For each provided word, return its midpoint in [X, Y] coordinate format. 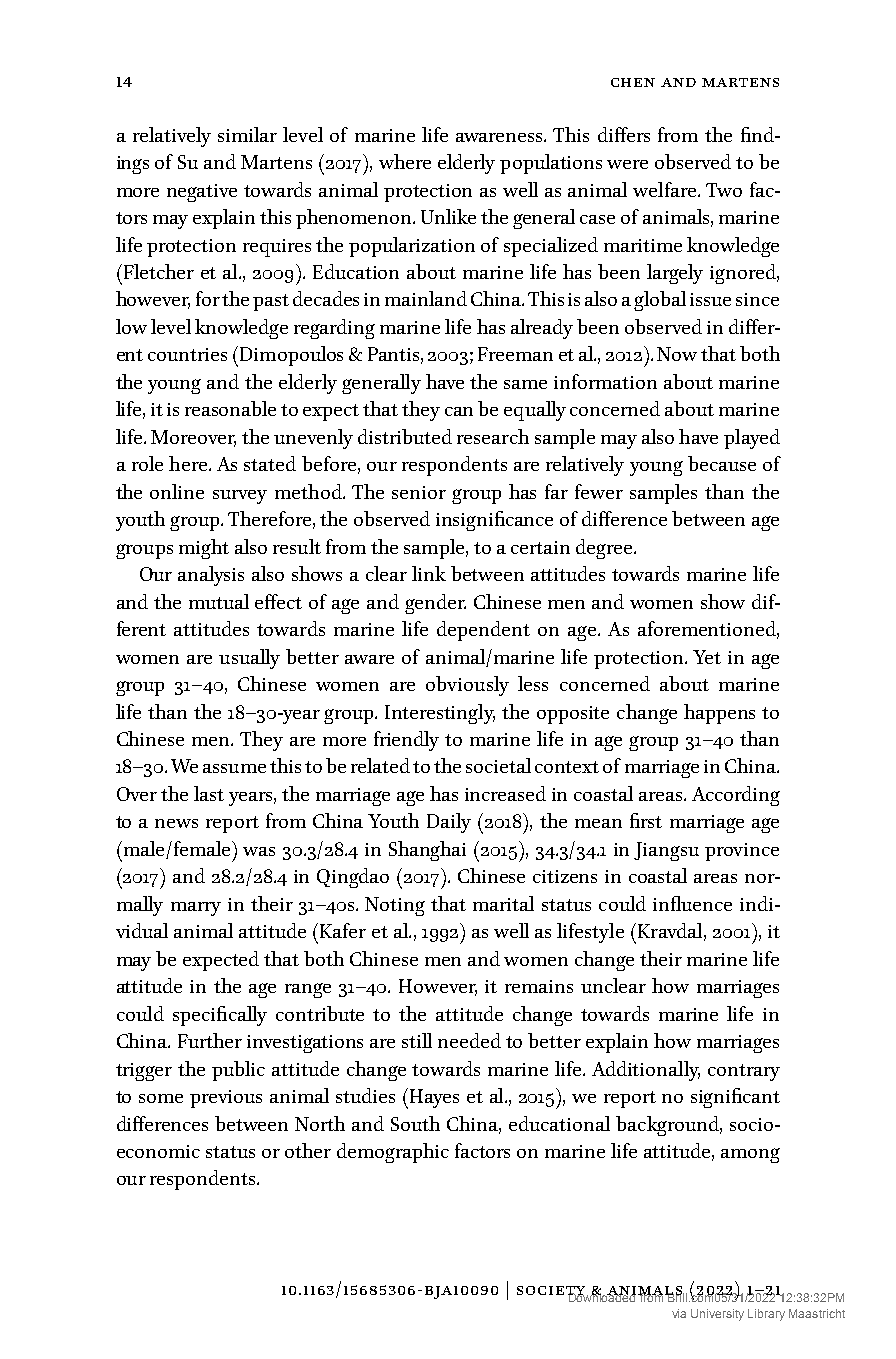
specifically [220, 1016]
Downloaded [602, 1296]
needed [469, 1040]
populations [551, 164]
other [308, 1150]
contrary [744, 1072]
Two [724, 190]
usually [249, 659]
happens [719, 714]
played [752, 439]
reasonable [230, 408]
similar [247, 134]
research [493, 436]
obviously [467, 686]
